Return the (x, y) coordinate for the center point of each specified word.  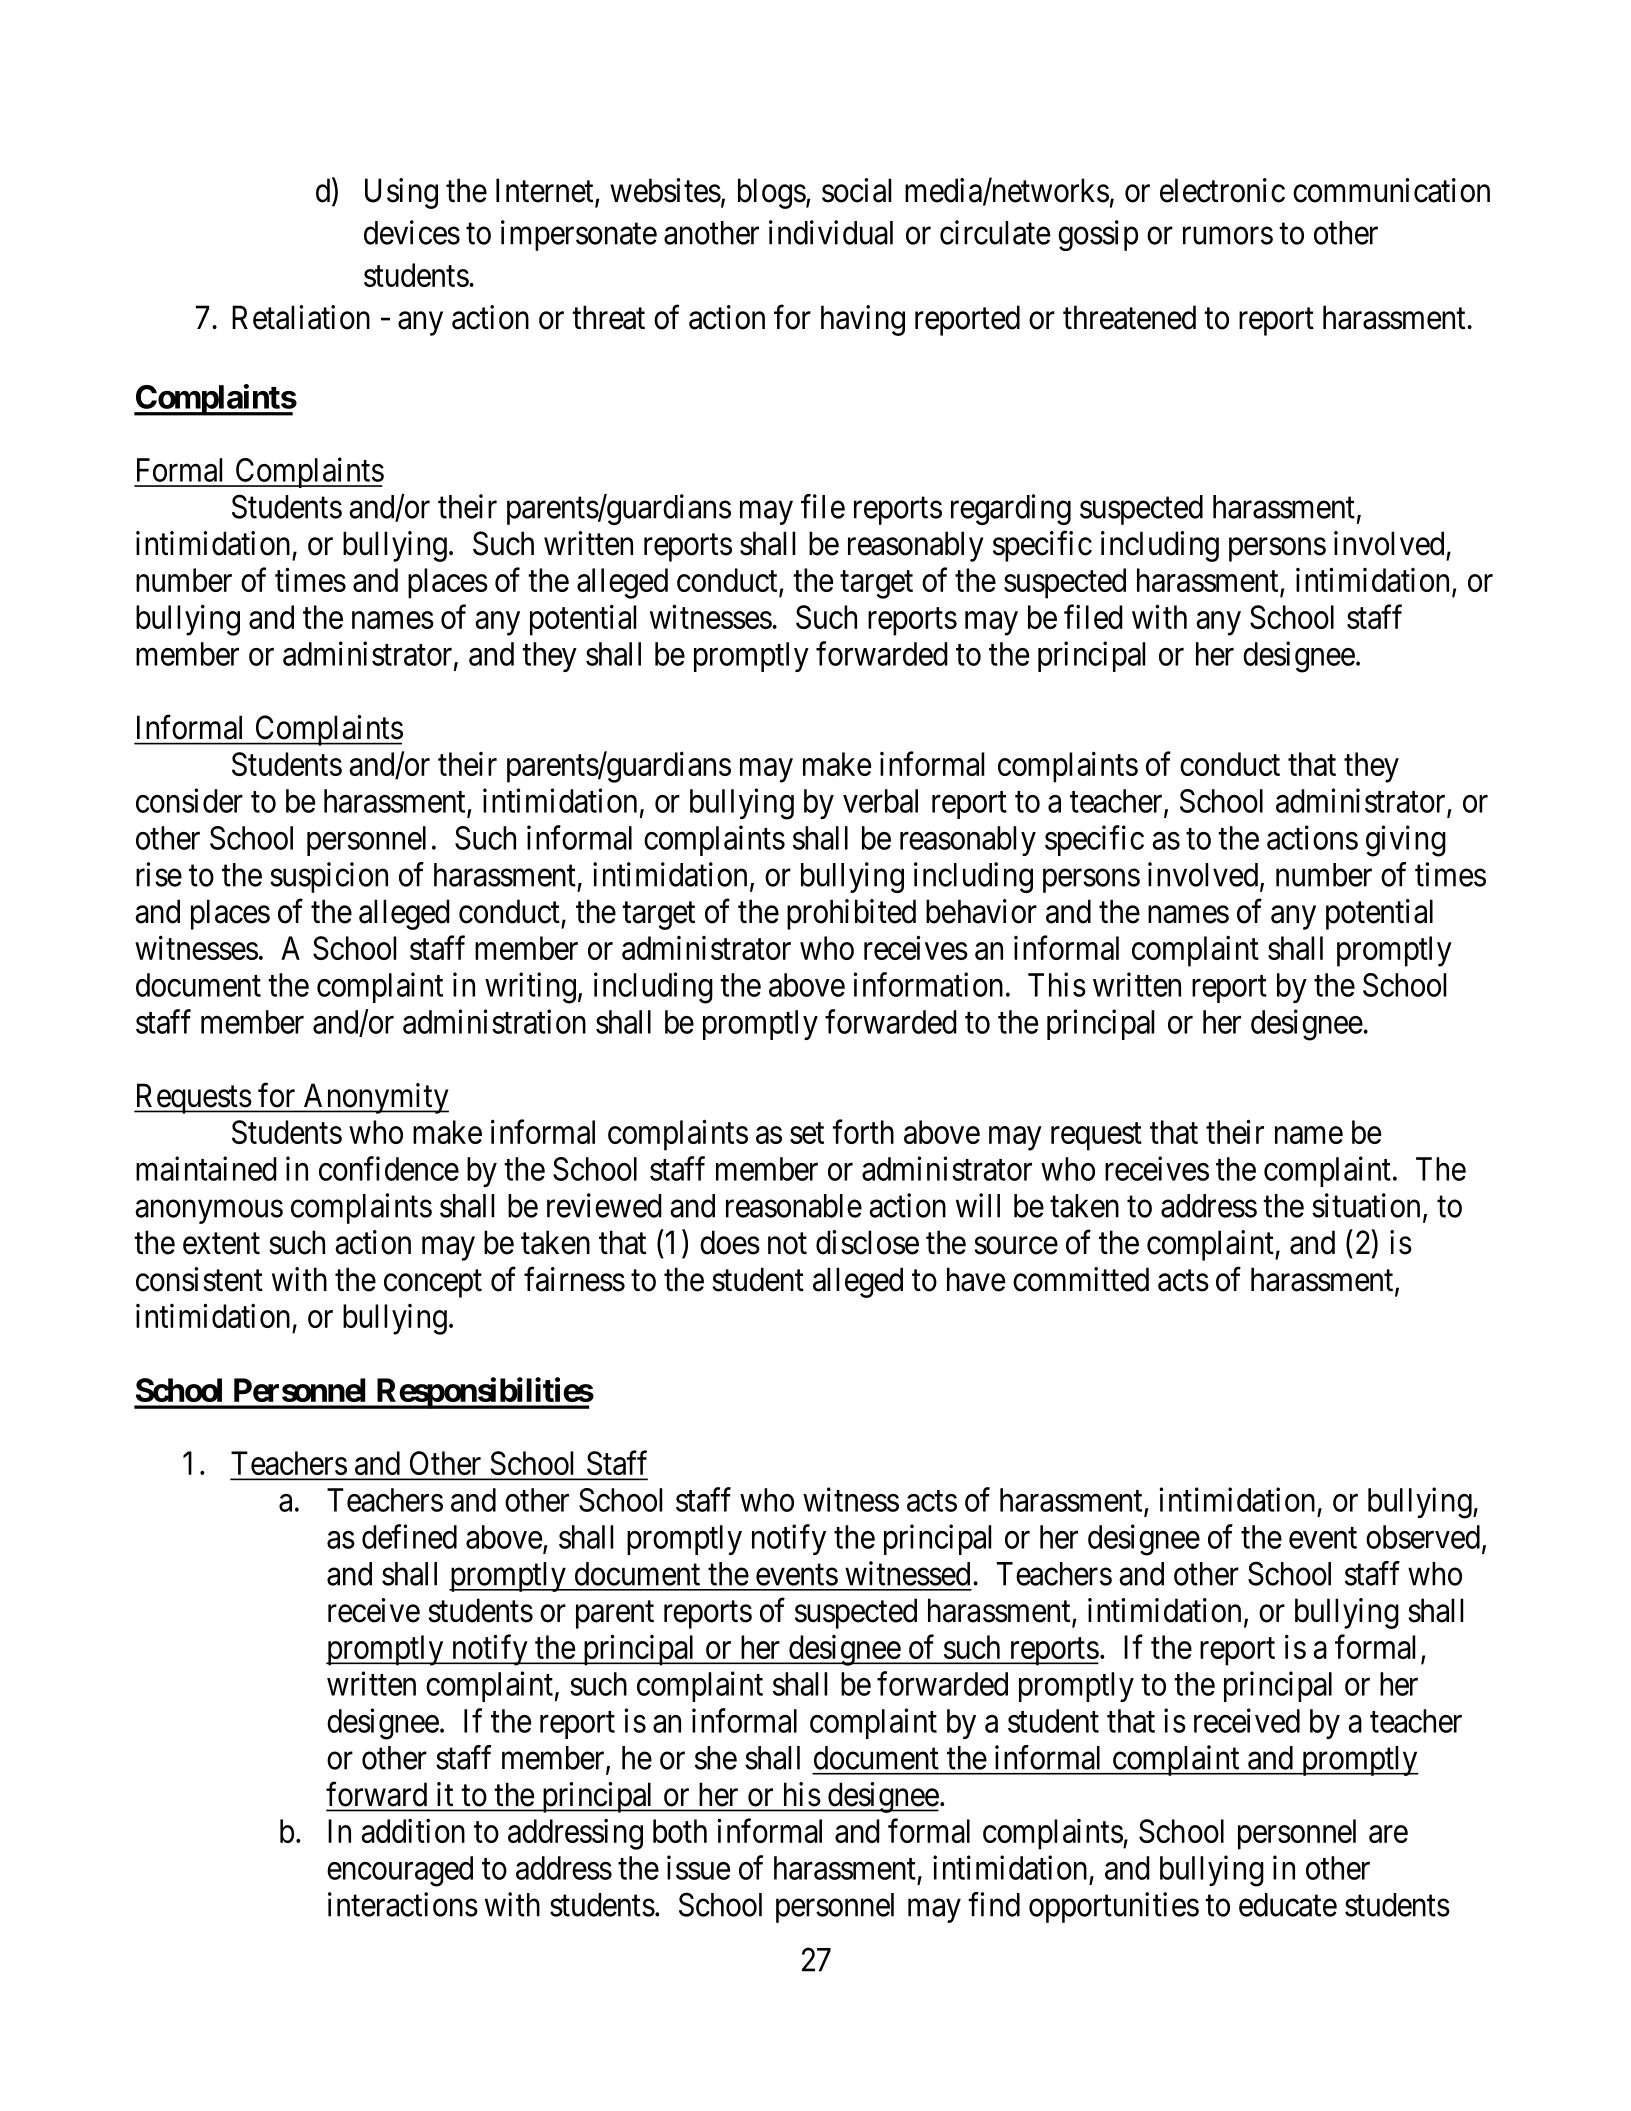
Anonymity (375, 1098)
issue (698, 1867)
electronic (1222, 190)
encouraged (400, 1871)
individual (831, 232)
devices (412, 232)
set (807, 1133)
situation (1366, 1205)
